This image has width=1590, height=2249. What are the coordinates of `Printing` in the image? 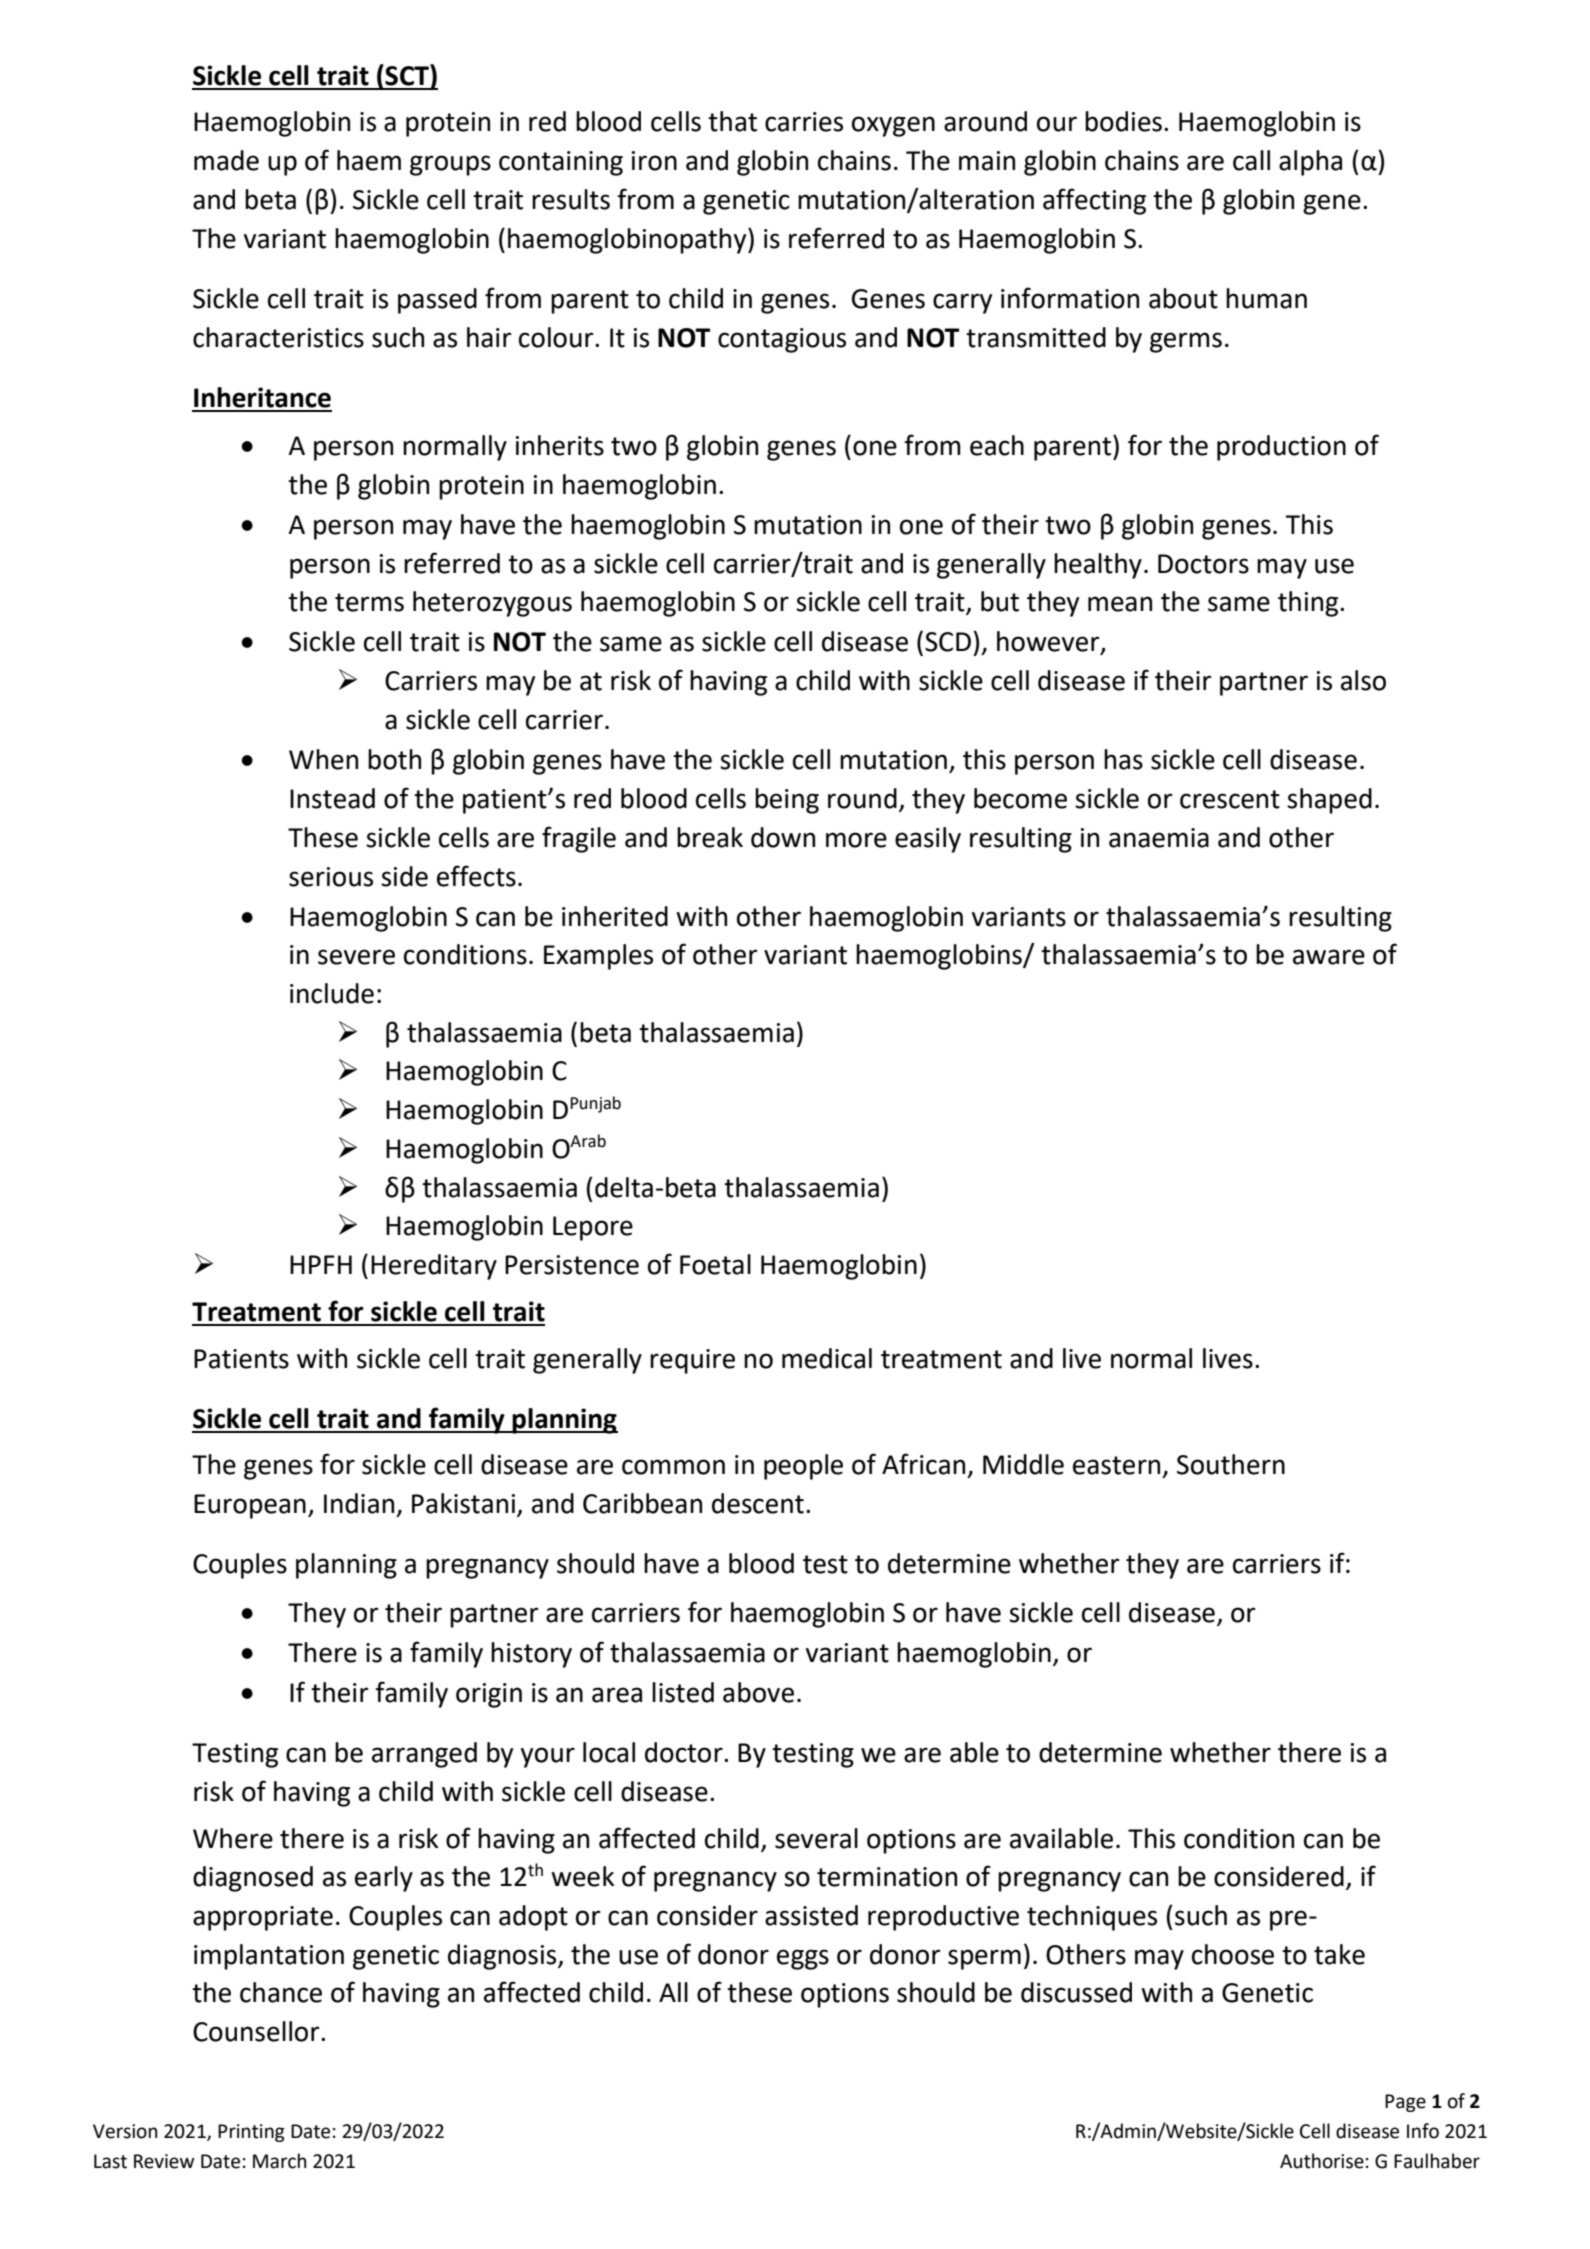 It's located at (251, 2133).
